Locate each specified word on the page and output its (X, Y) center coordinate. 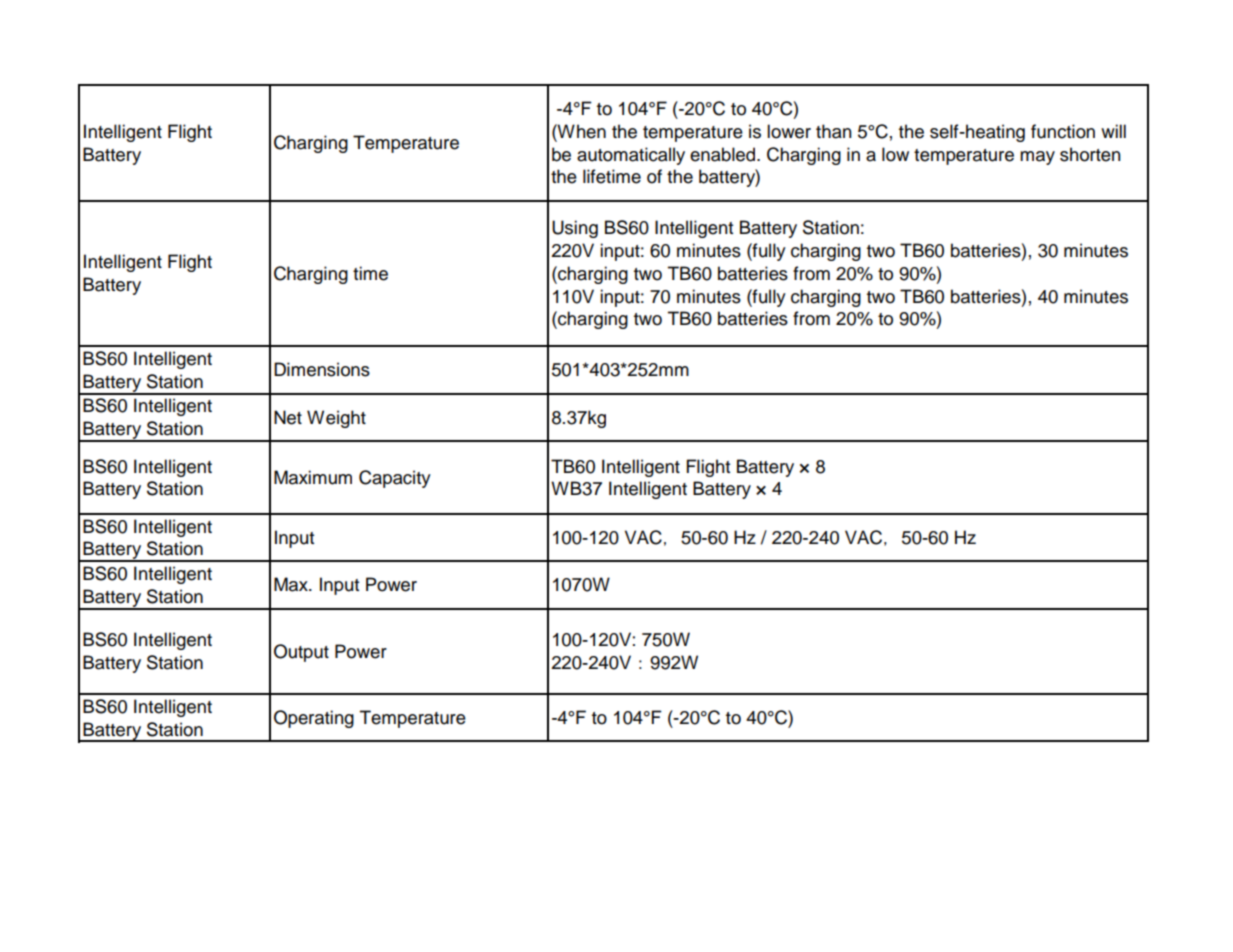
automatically (631, 156)
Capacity (395, 479)
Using (575, 229)
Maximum (313, 477)
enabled (722, 154)
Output (301, 653)
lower (789, 131)
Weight (336, 419)
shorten (1090, 154)
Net (288, 417)
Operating (314, 719)
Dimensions (322, 369)
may (1037, 158)
